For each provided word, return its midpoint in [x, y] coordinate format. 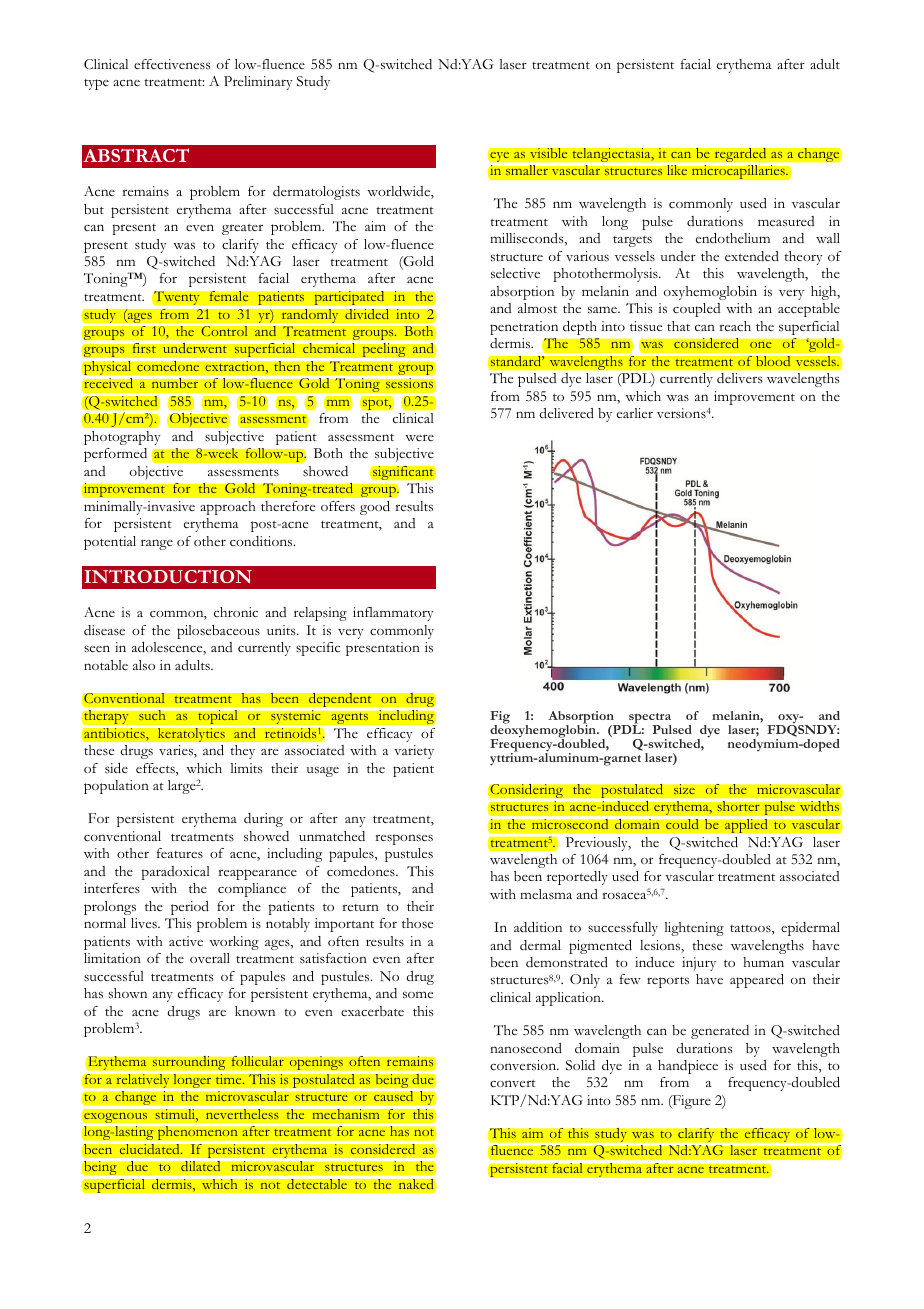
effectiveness [172, 64]
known [255, 1011]
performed [115, 455]
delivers [739, 378]
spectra [649, 720]
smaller [527, 169]
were [419, 437]
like [677, 169]
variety [414, 752]
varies [177, 751]
